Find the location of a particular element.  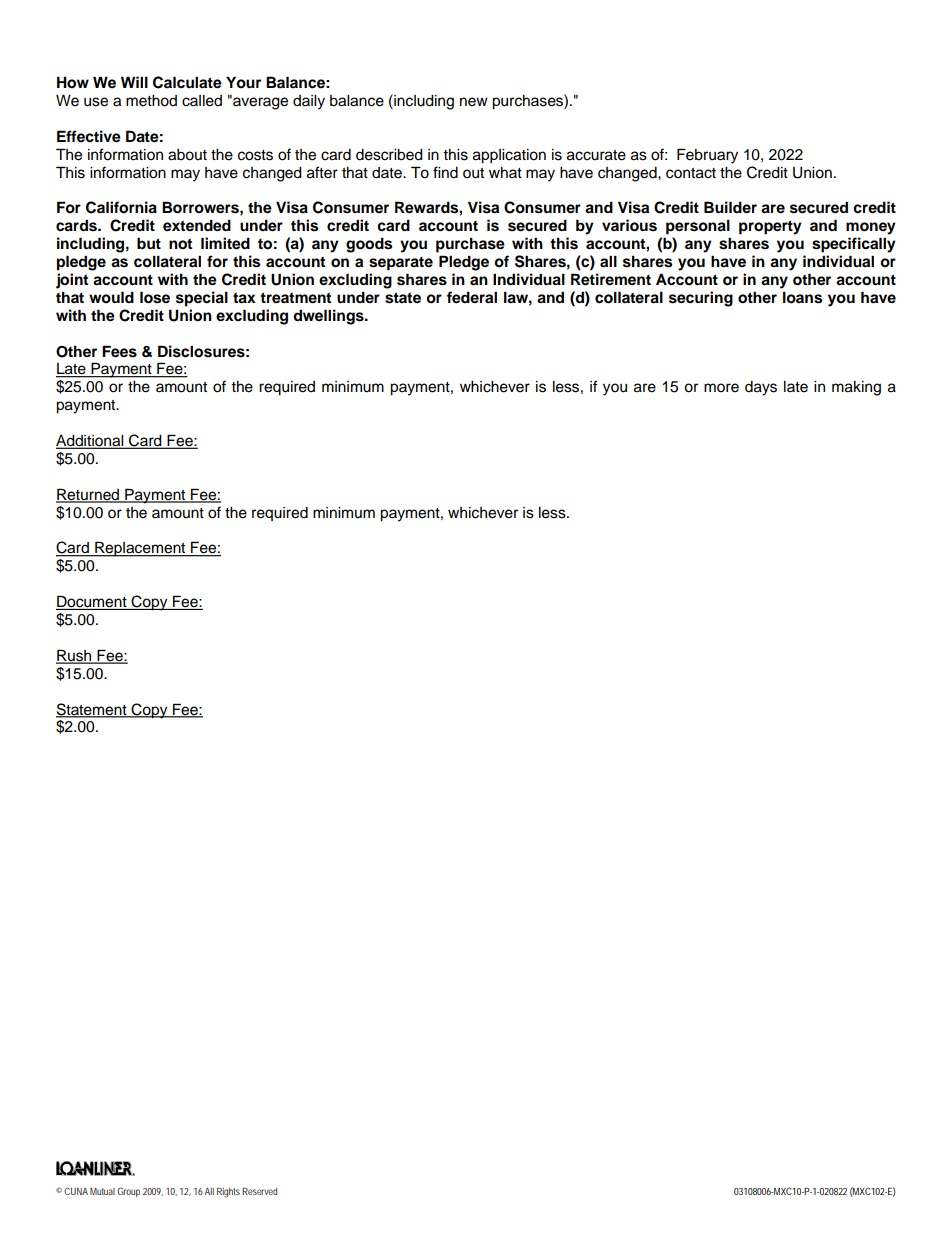

method is located at coordinates (151, 101).
